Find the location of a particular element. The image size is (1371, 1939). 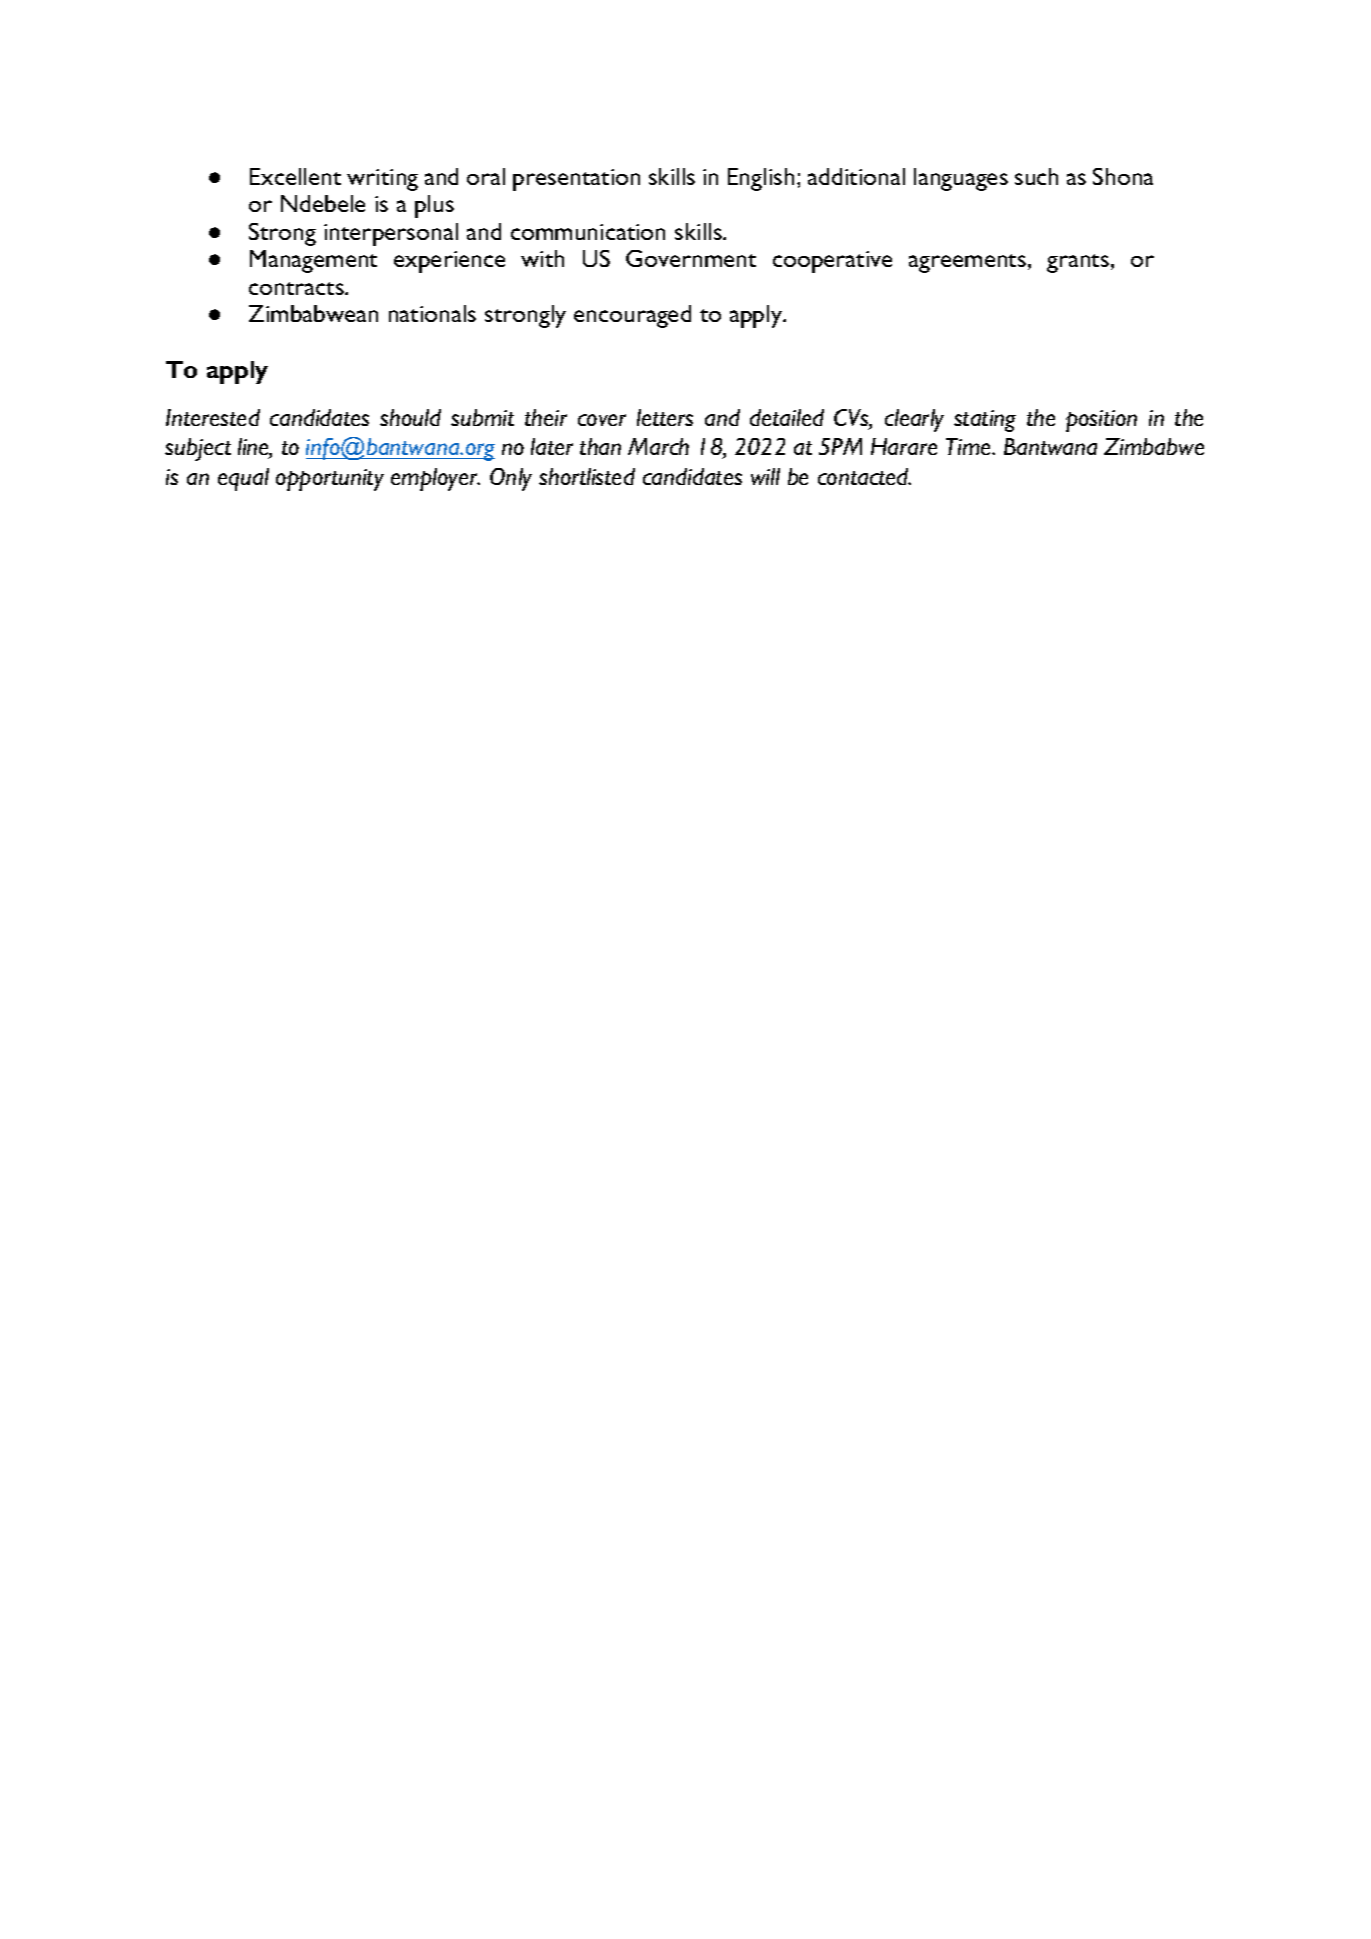

stating is located at coordinates (985, 421).
